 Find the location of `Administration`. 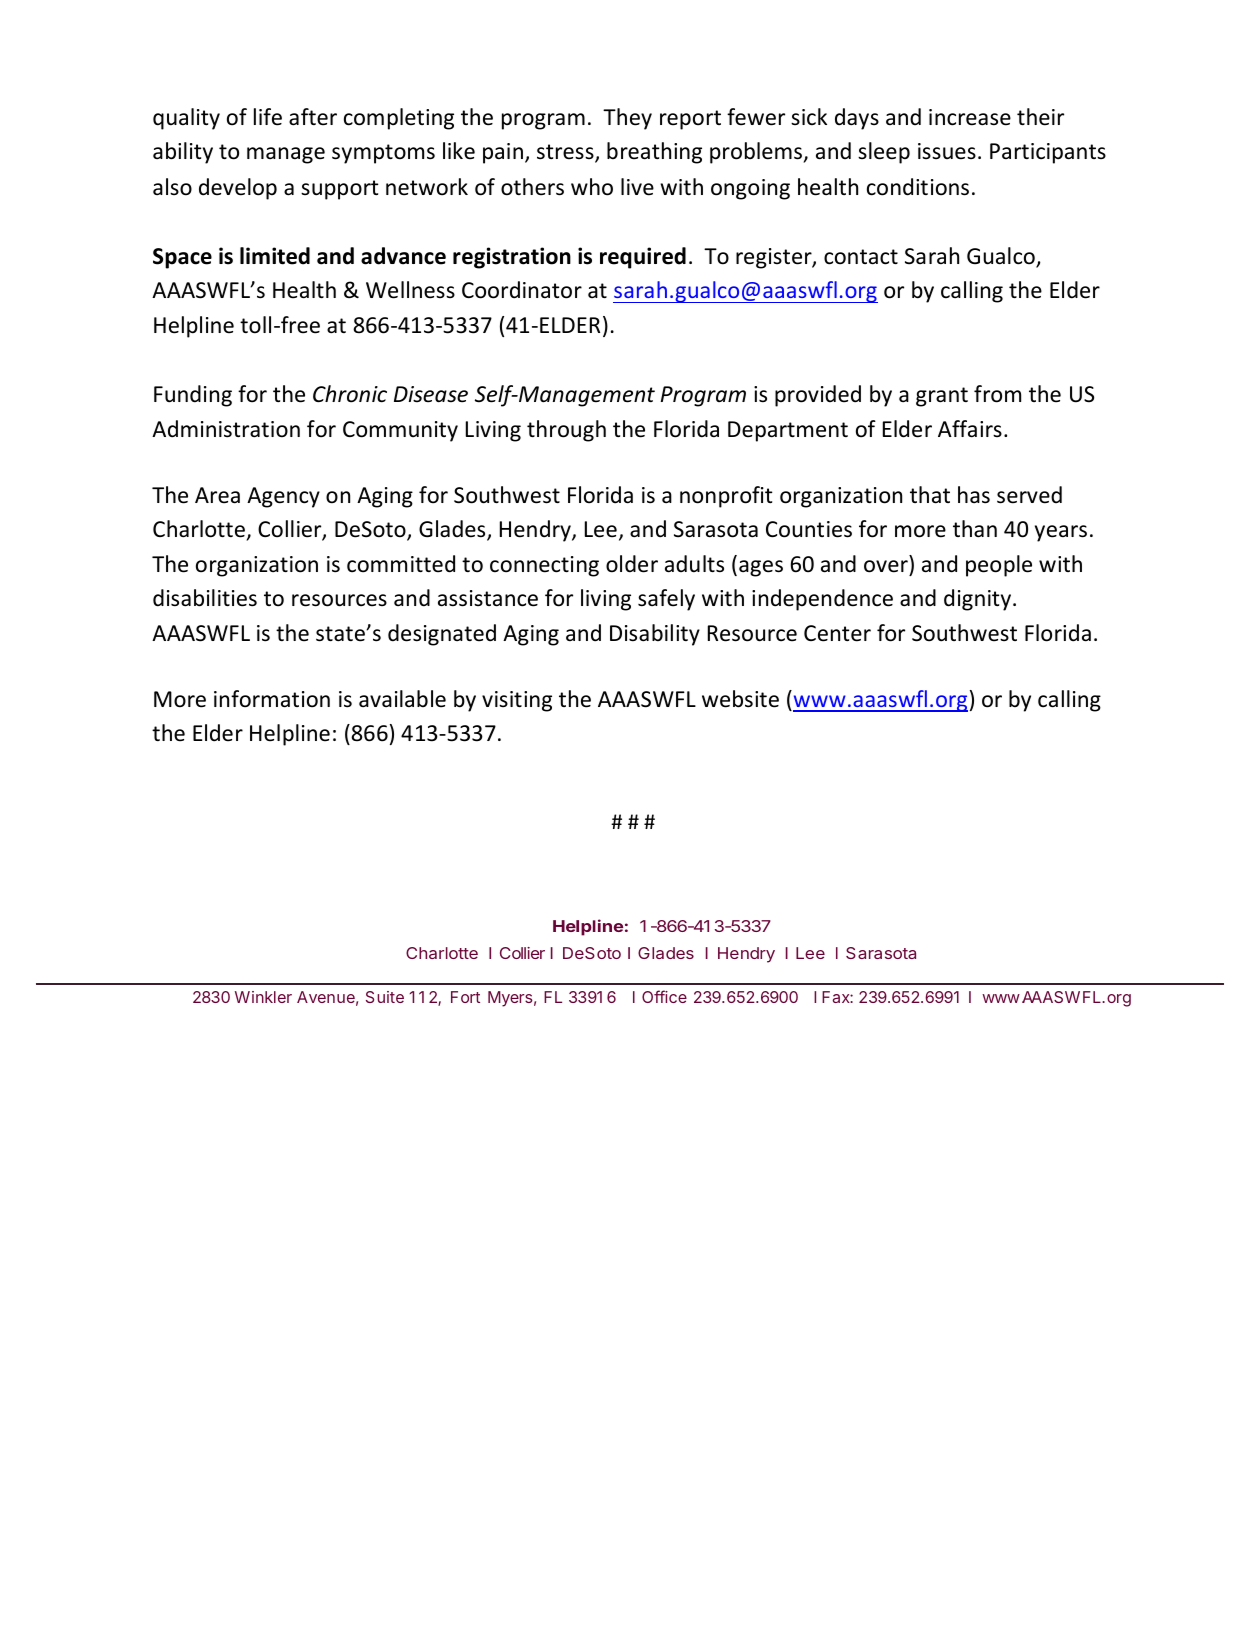

Administration is located at coordinates (226, 429).
